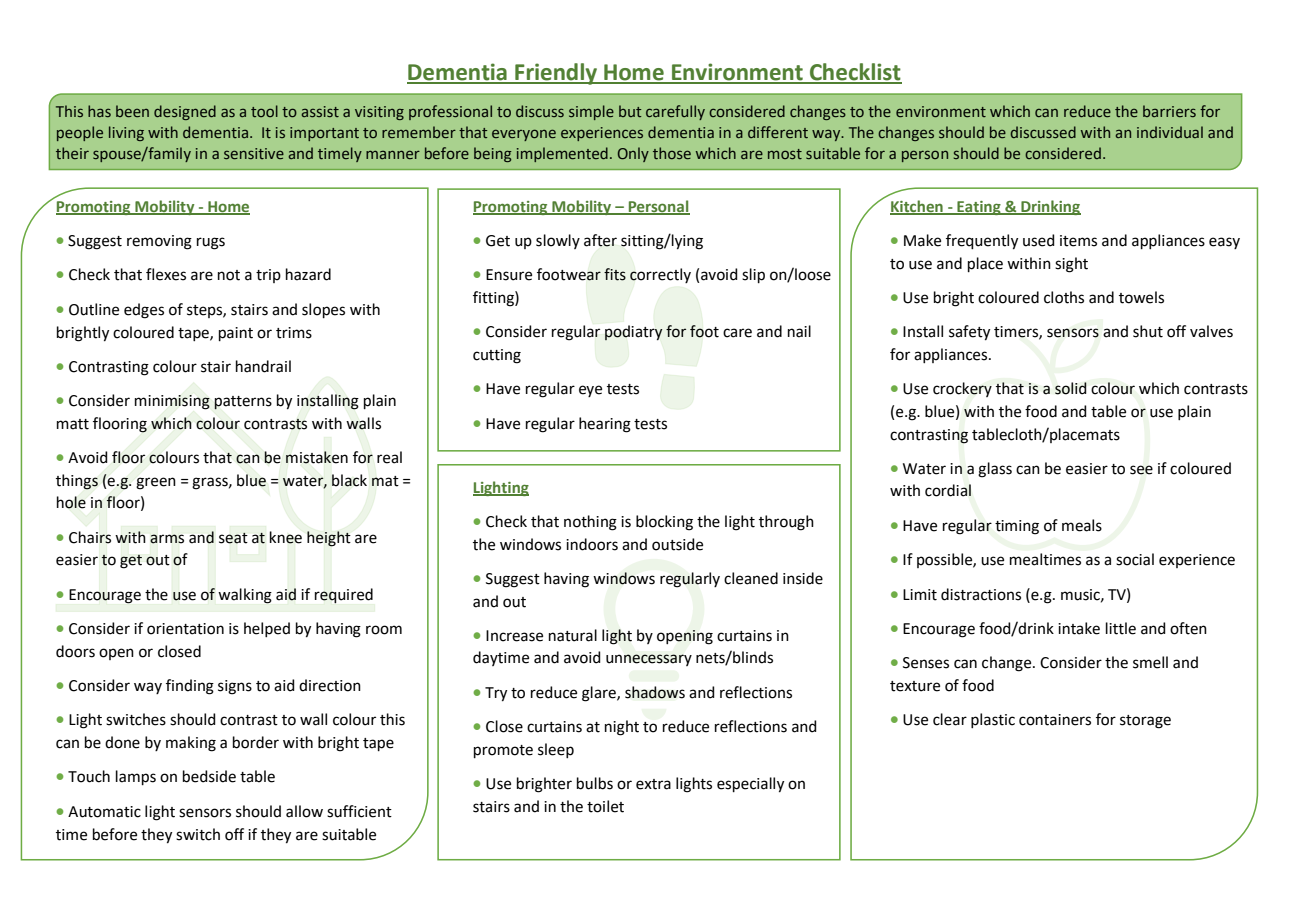 The height and width of the screenshot is (924, 1308). What do you see at coordinates (677, 544) in the screenshot?
I see `outside` at bounding box center [677, 544].
